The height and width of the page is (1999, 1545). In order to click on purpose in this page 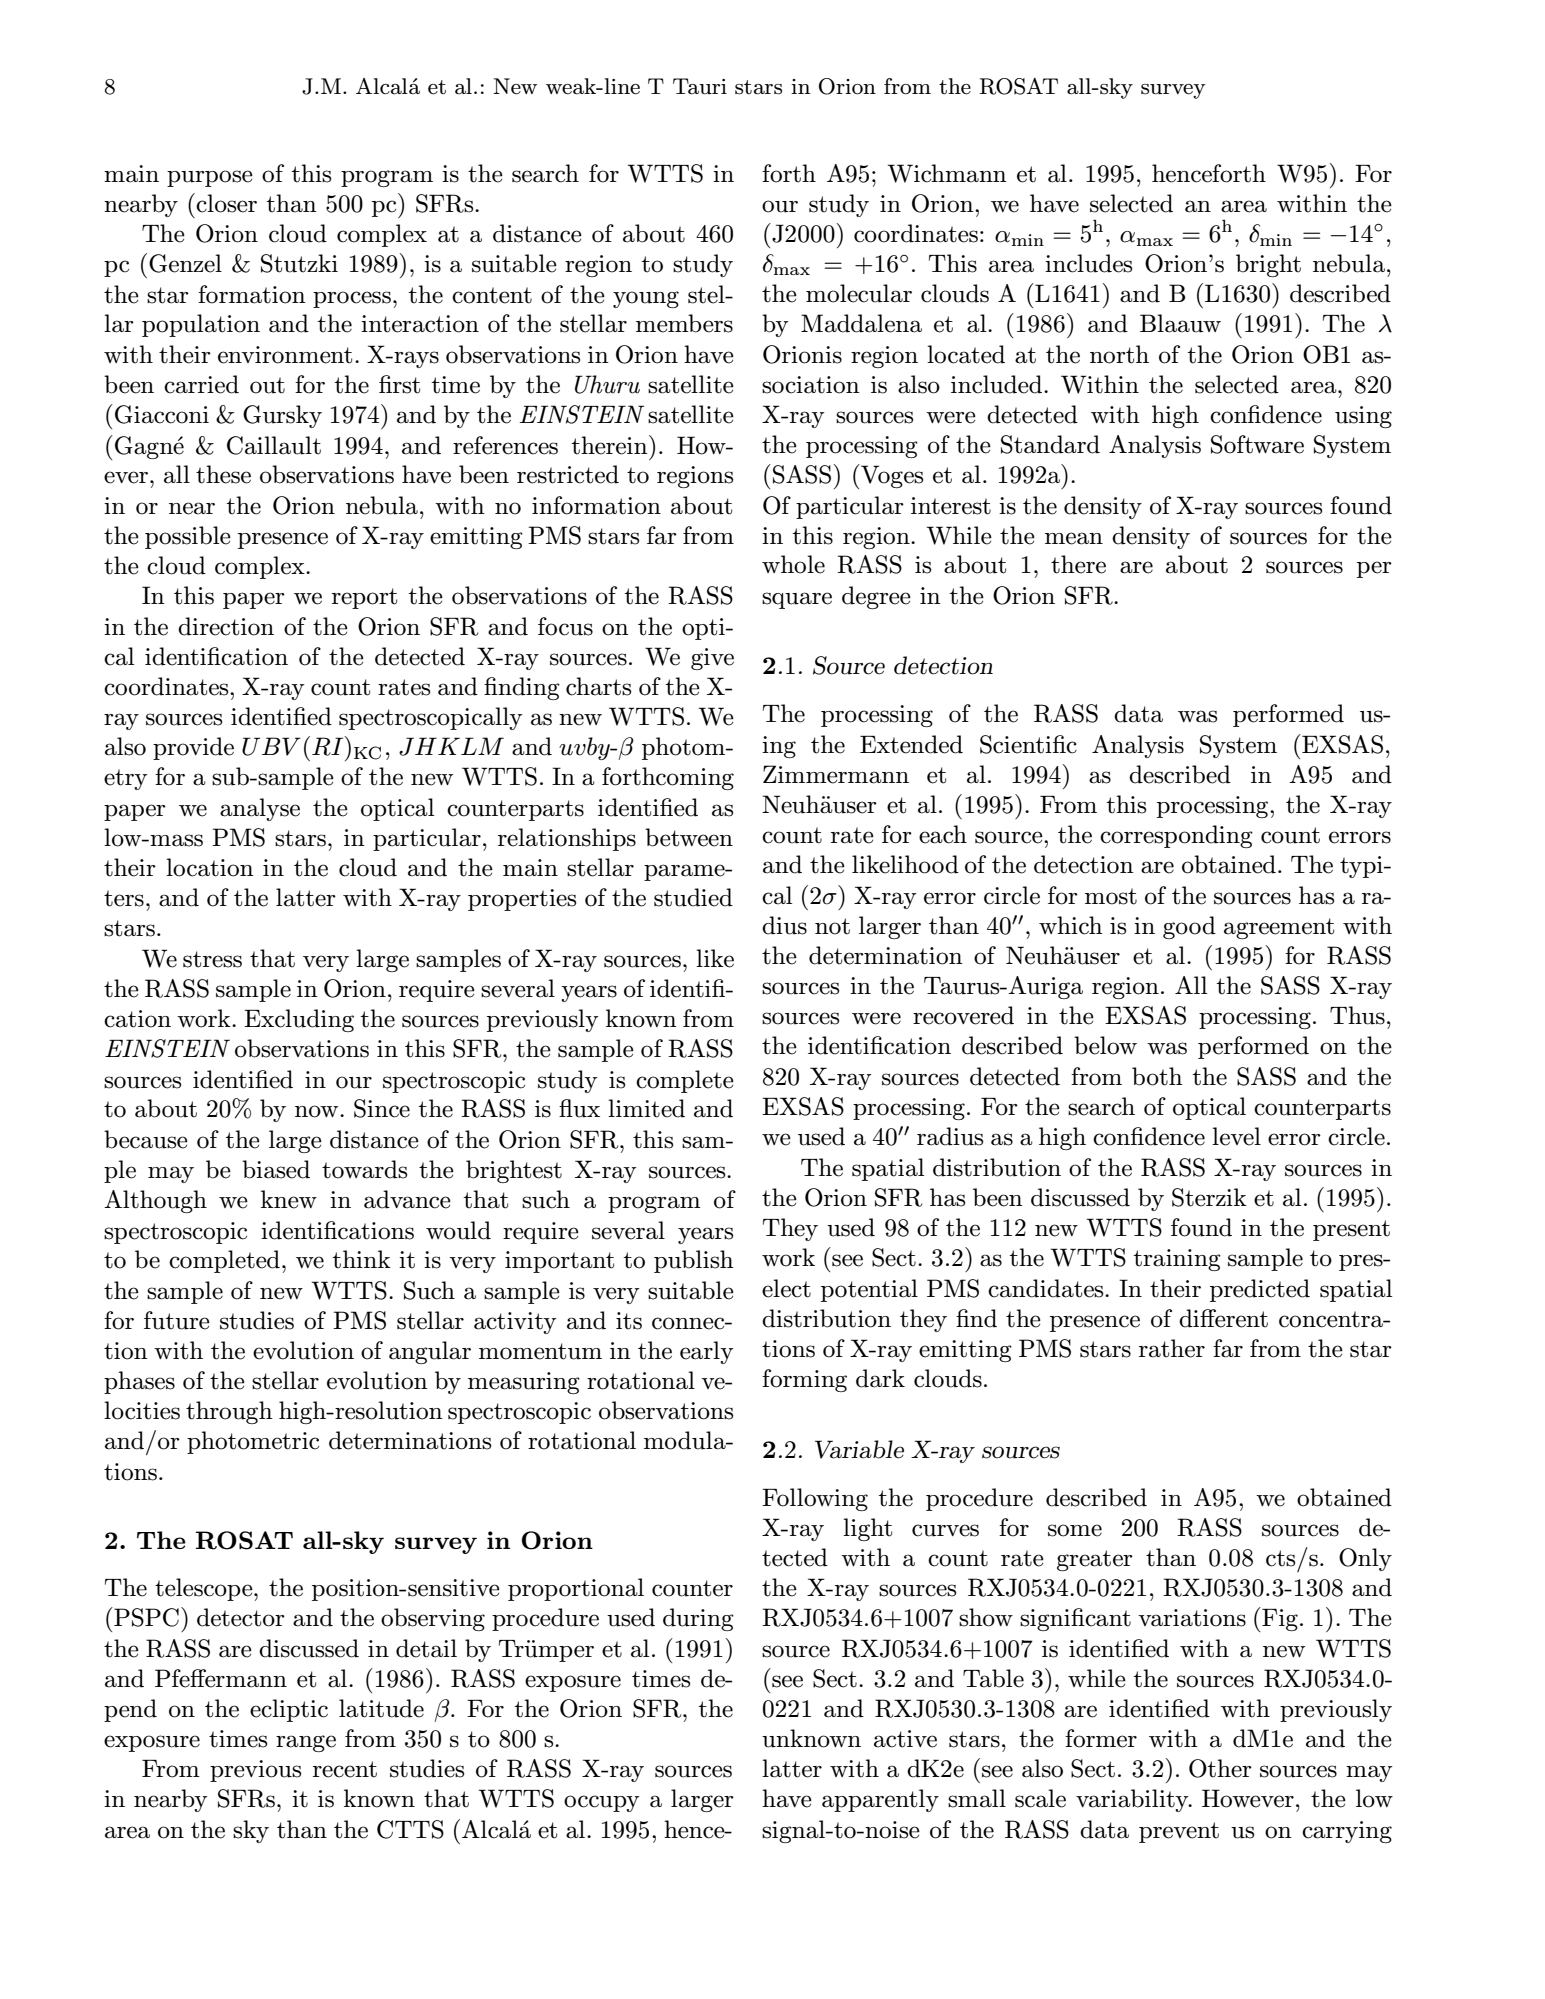, I will do `click(210, 178)`.
